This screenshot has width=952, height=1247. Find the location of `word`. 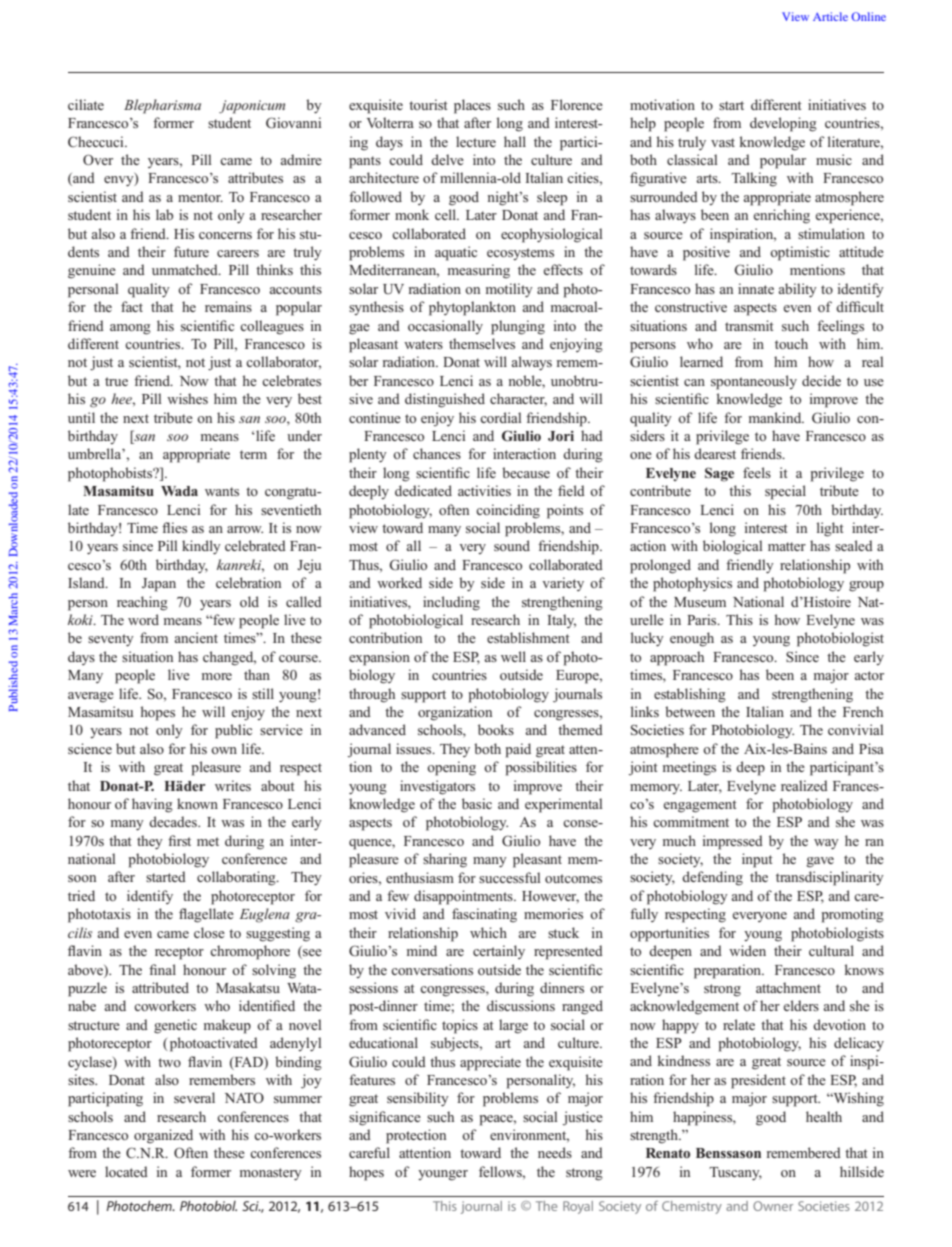

word is located at coordinates (143, 619).
